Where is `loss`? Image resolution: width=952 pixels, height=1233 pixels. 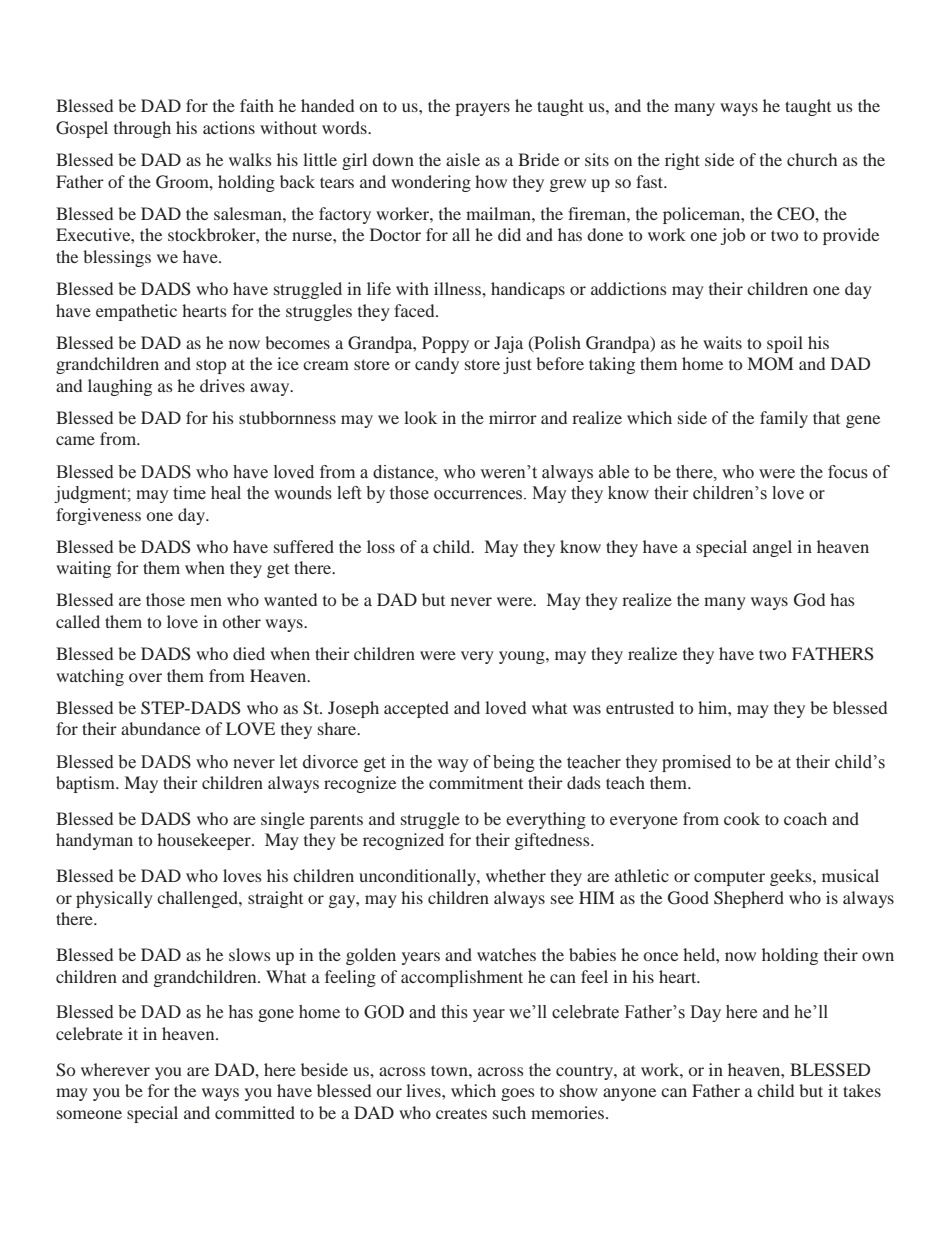
loss is located at coordinates (381, 546).
